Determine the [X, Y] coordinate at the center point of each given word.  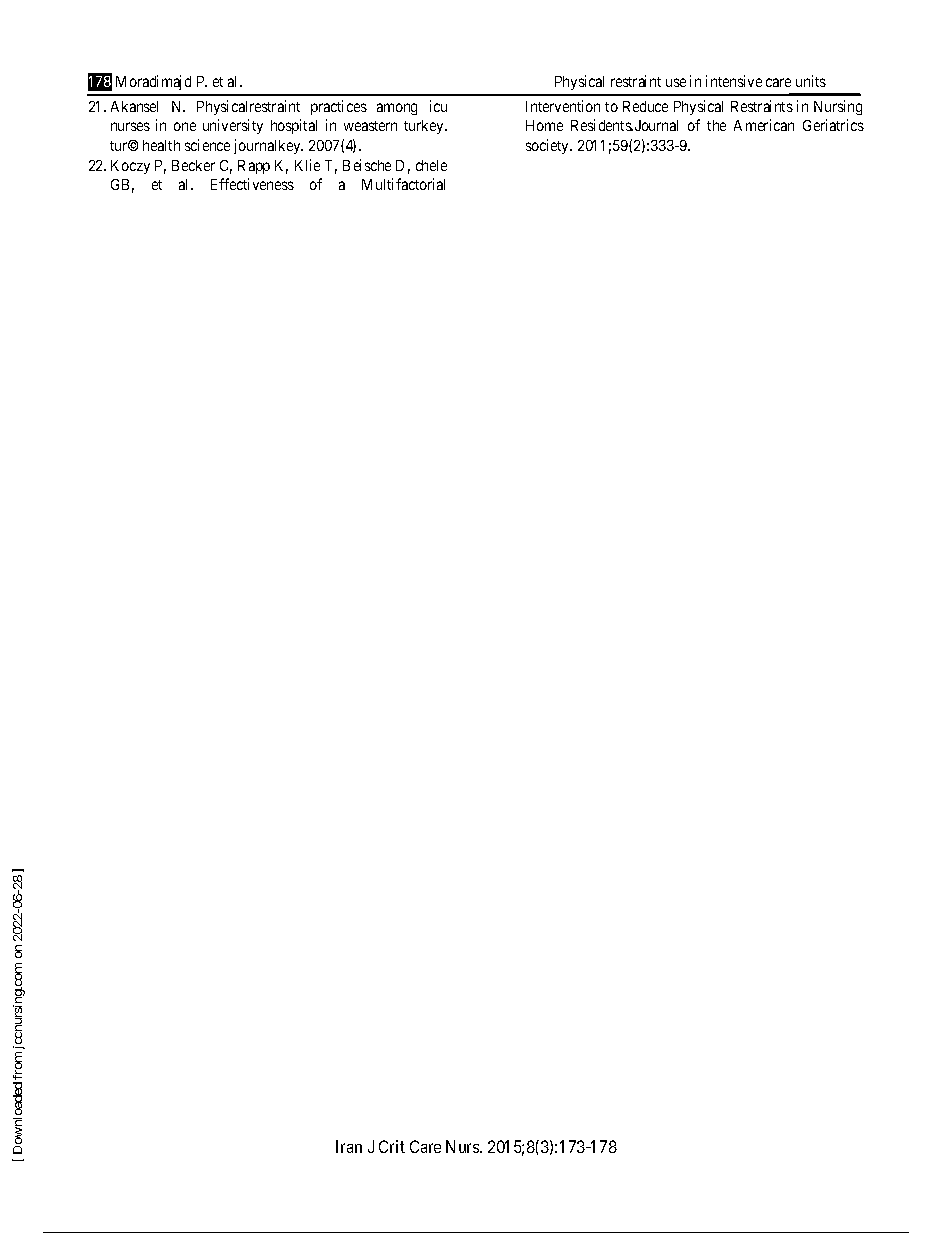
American [764, 125]
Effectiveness [252, 184]
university [233, 126]
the [716, 125]
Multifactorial [403, 184]
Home [544, 125]
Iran [349, 1146]
